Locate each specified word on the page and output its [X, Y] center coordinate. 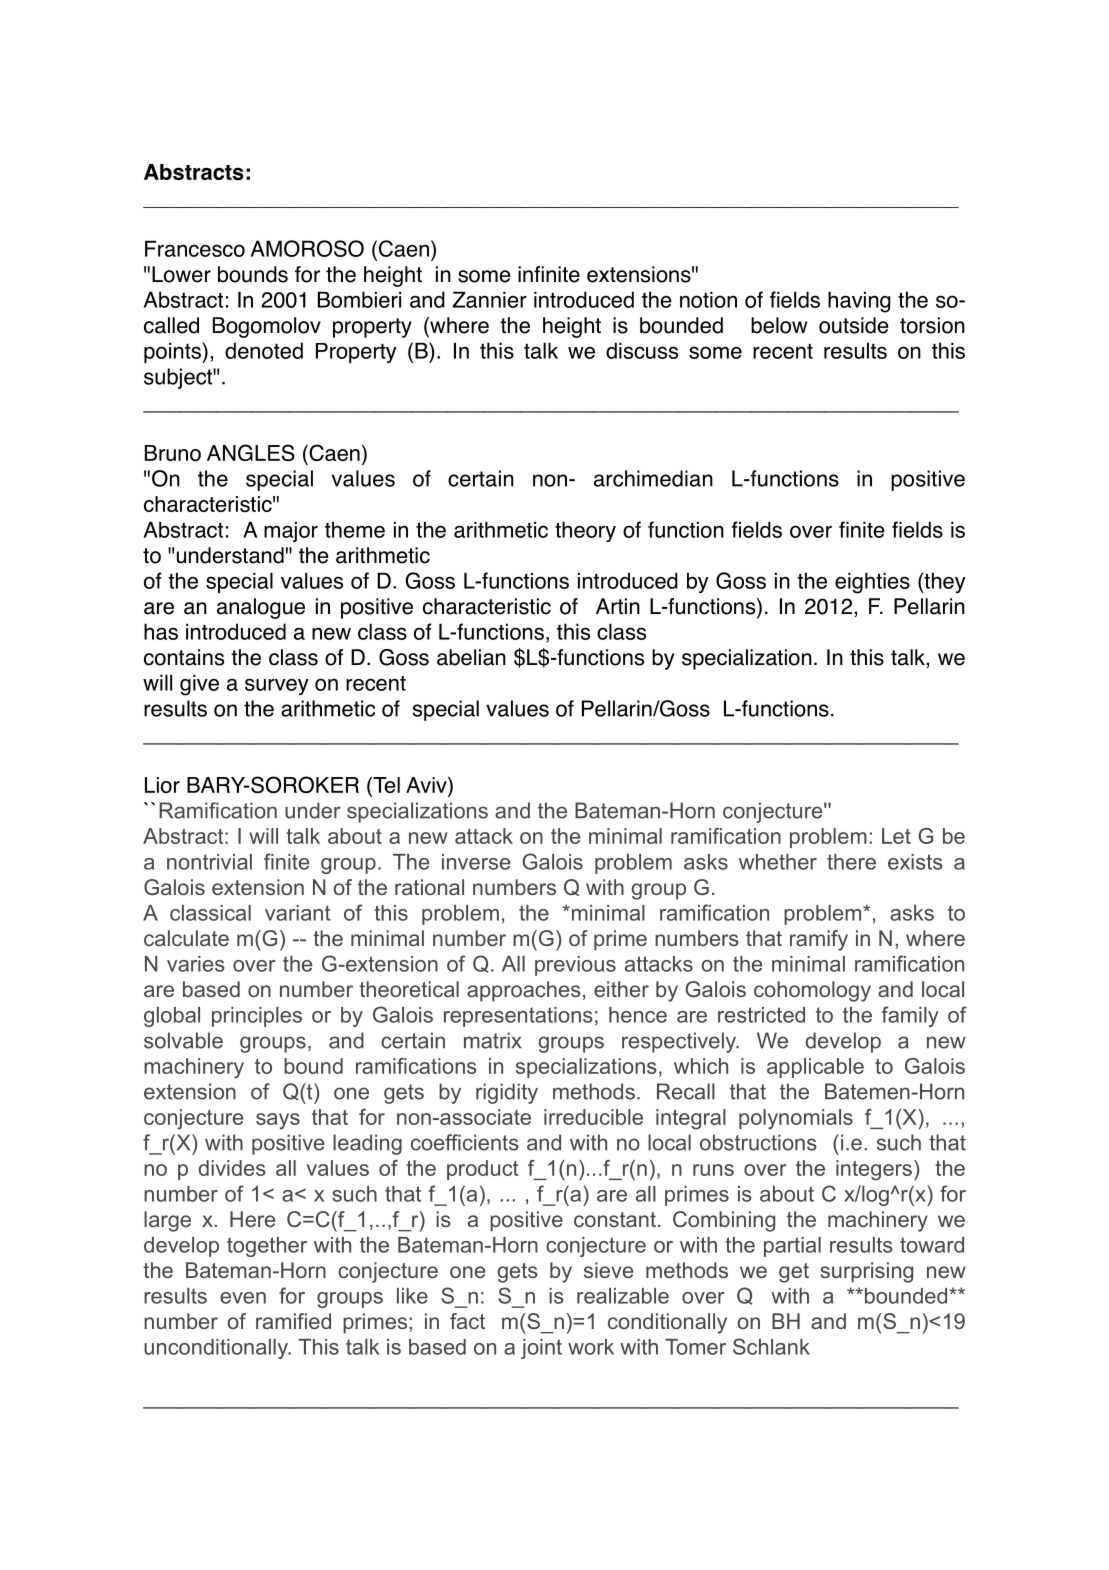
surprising [866, 1272]
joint [541, 1349]
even [243, 1298]
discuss [642, 350]
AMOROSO [307, 248]
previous [575, 966]
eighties [872, 583]
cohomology [812, 991]
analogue [261, 608]
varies [196, 964]
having [859, 302]
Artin [618, 606]
